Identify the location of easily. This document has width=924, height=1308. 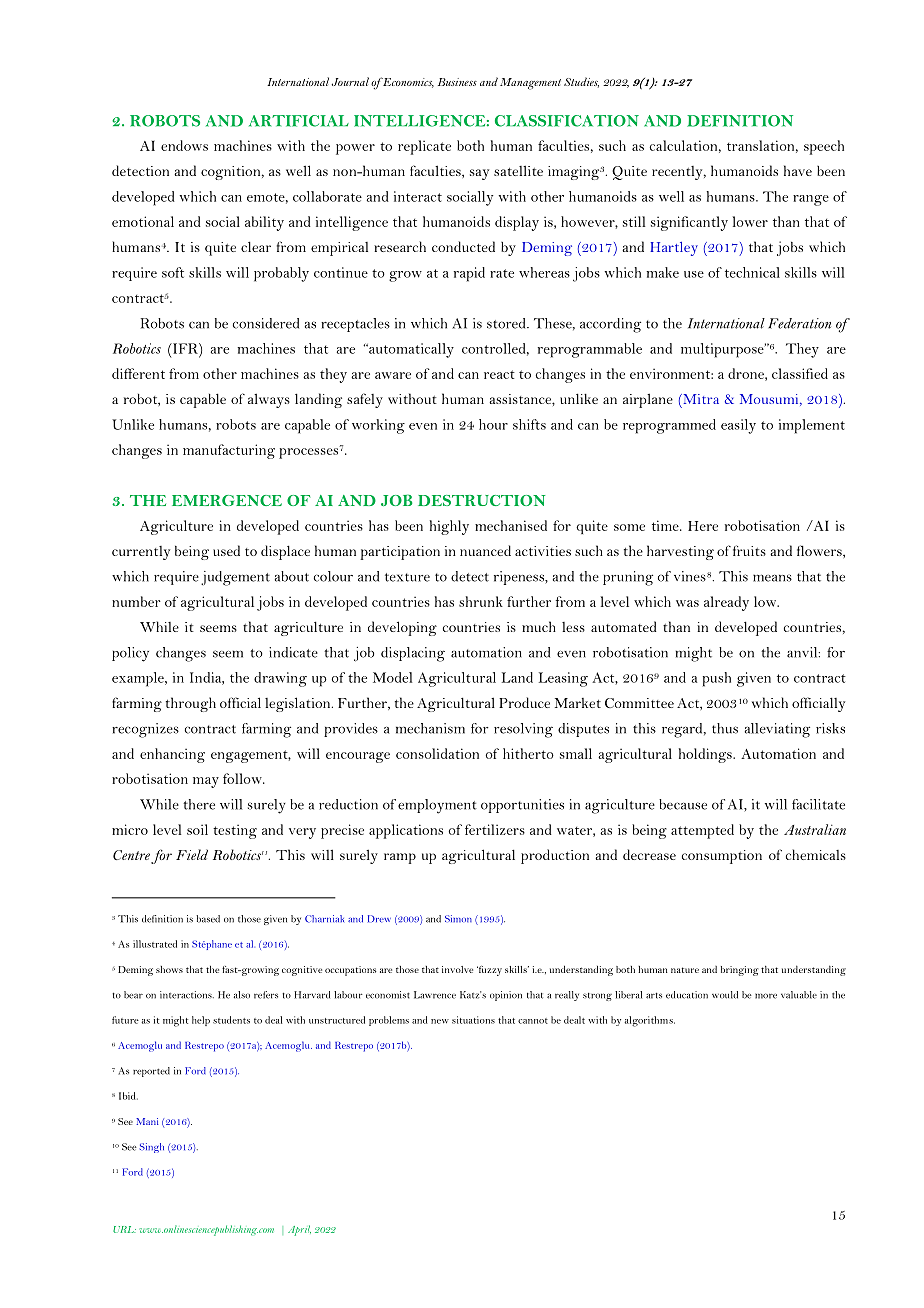
(738, 426).
